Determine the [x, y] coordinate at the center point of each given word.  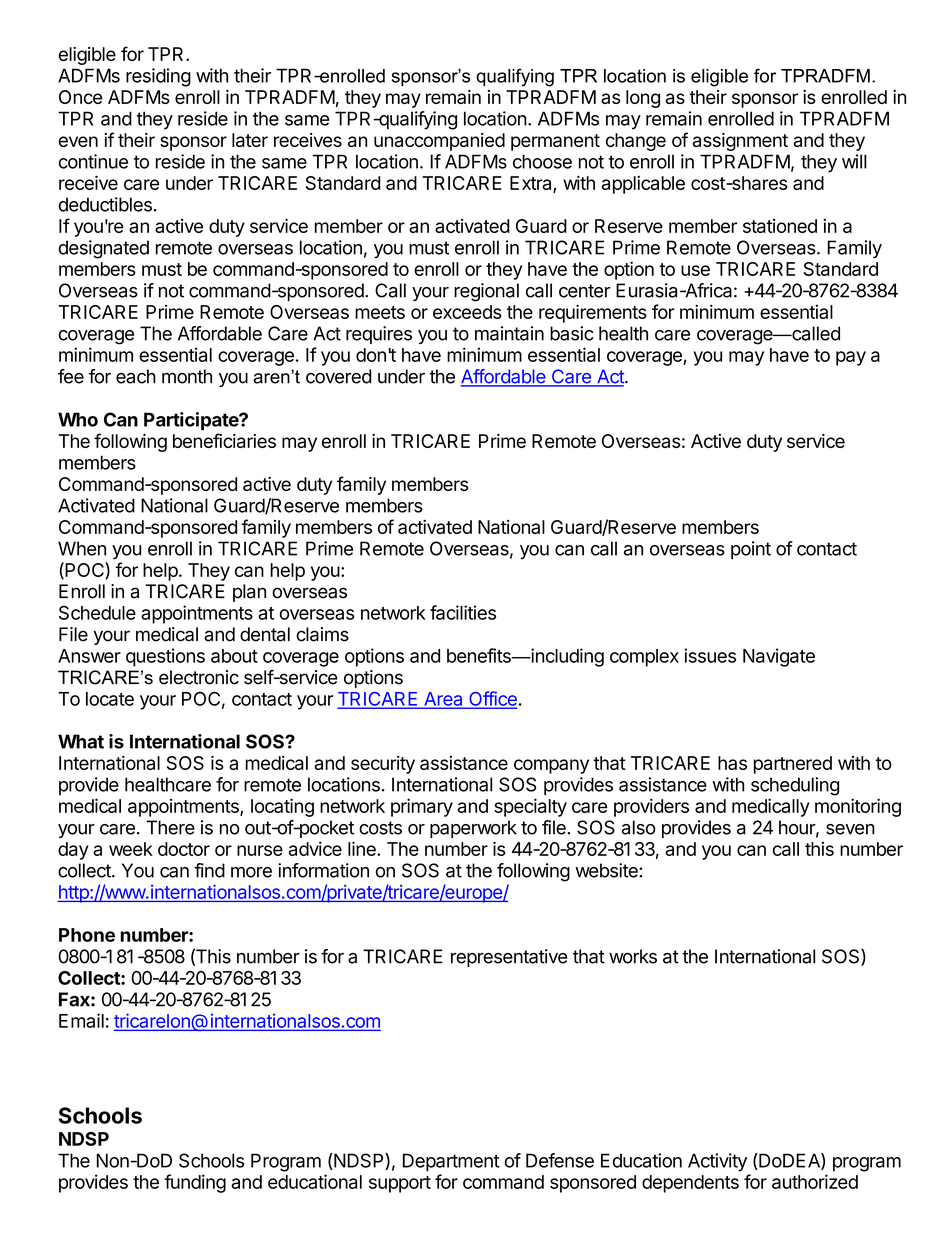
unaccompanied [439, 142]
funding [195, 1183]
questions [165, 657]
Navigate [779, 657]
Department [451, 1162]
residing [158, 77]
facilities [463, 612]
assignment [740, 142]
